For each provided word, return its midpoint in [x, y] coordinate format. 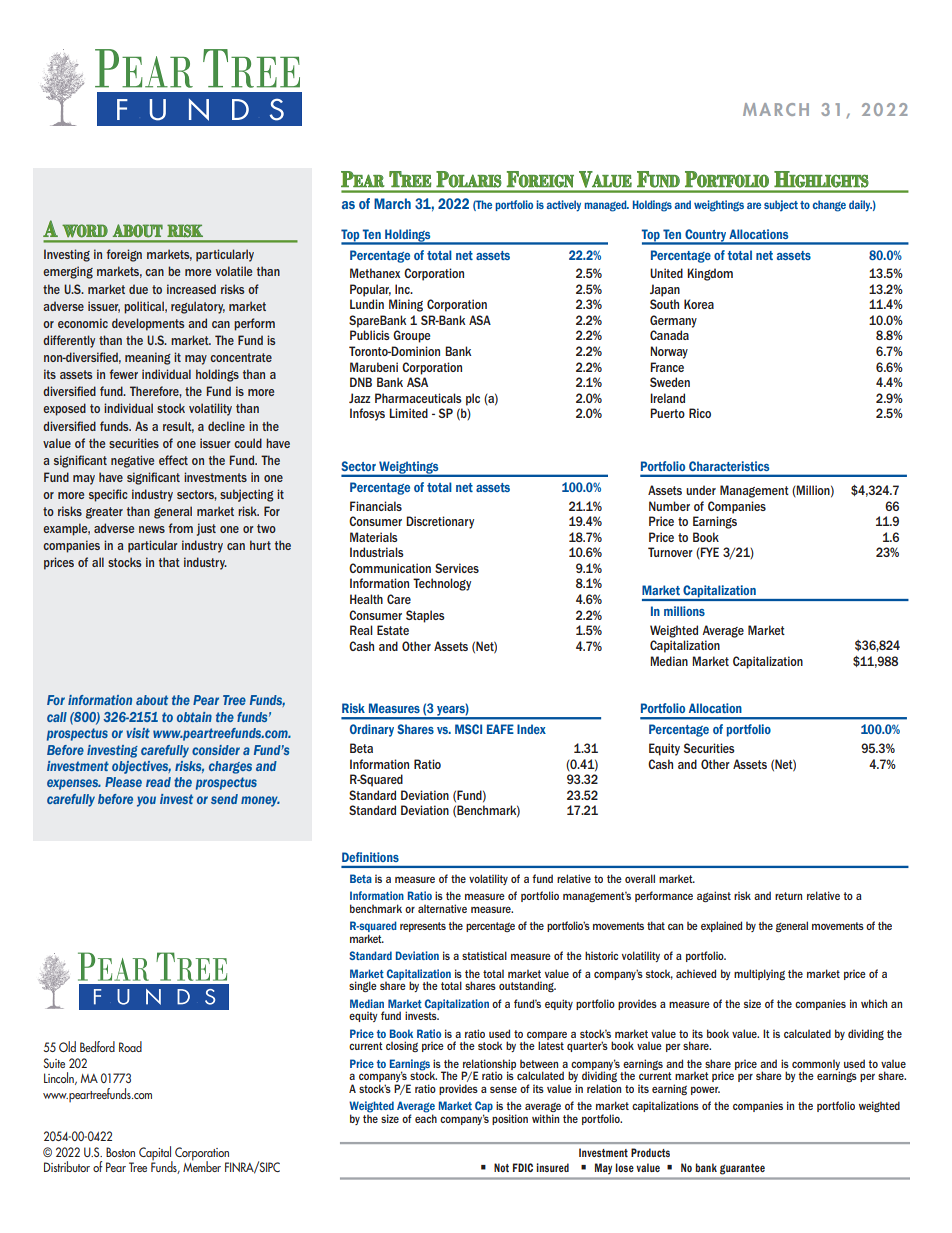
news [152, 529]
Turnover [670, 552]
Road [130, 1046]
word [85, 231]
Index [531, 729]
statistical [484, 955]
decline [226, 426]
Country [705, 236]
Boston [120, 1152]
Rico [700, 413]
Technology [442, 584]
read [158, 782]
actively [564, 206]
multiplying [759, 974]
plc [473, 399]
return [788, 896]
